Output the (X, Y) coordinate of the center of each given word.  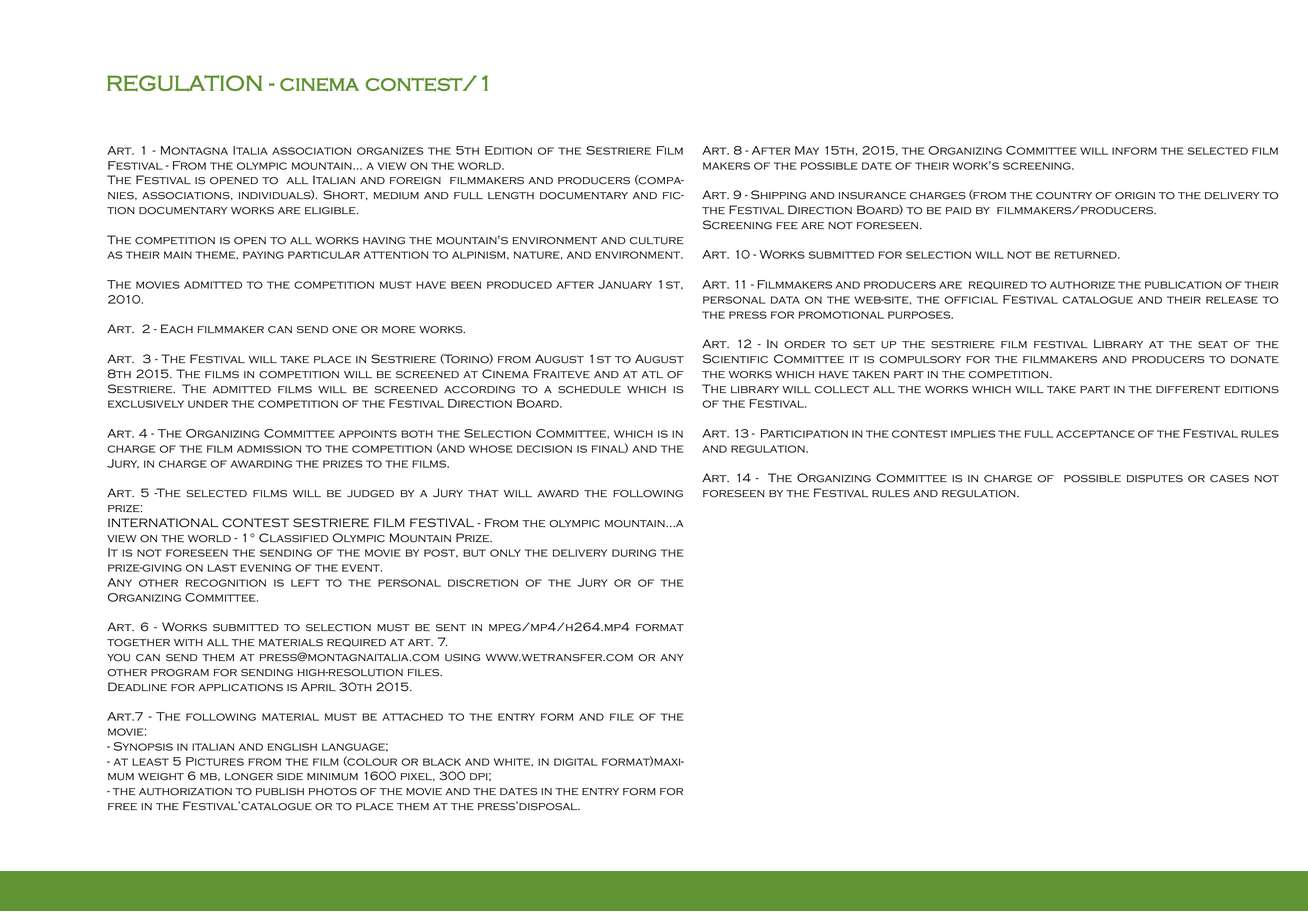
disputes (1155, 479)
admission (269, 449)
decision (544, 449)
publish (280, 792)
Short (345, 195)
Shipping (778, 195)
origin (1135, 196)
